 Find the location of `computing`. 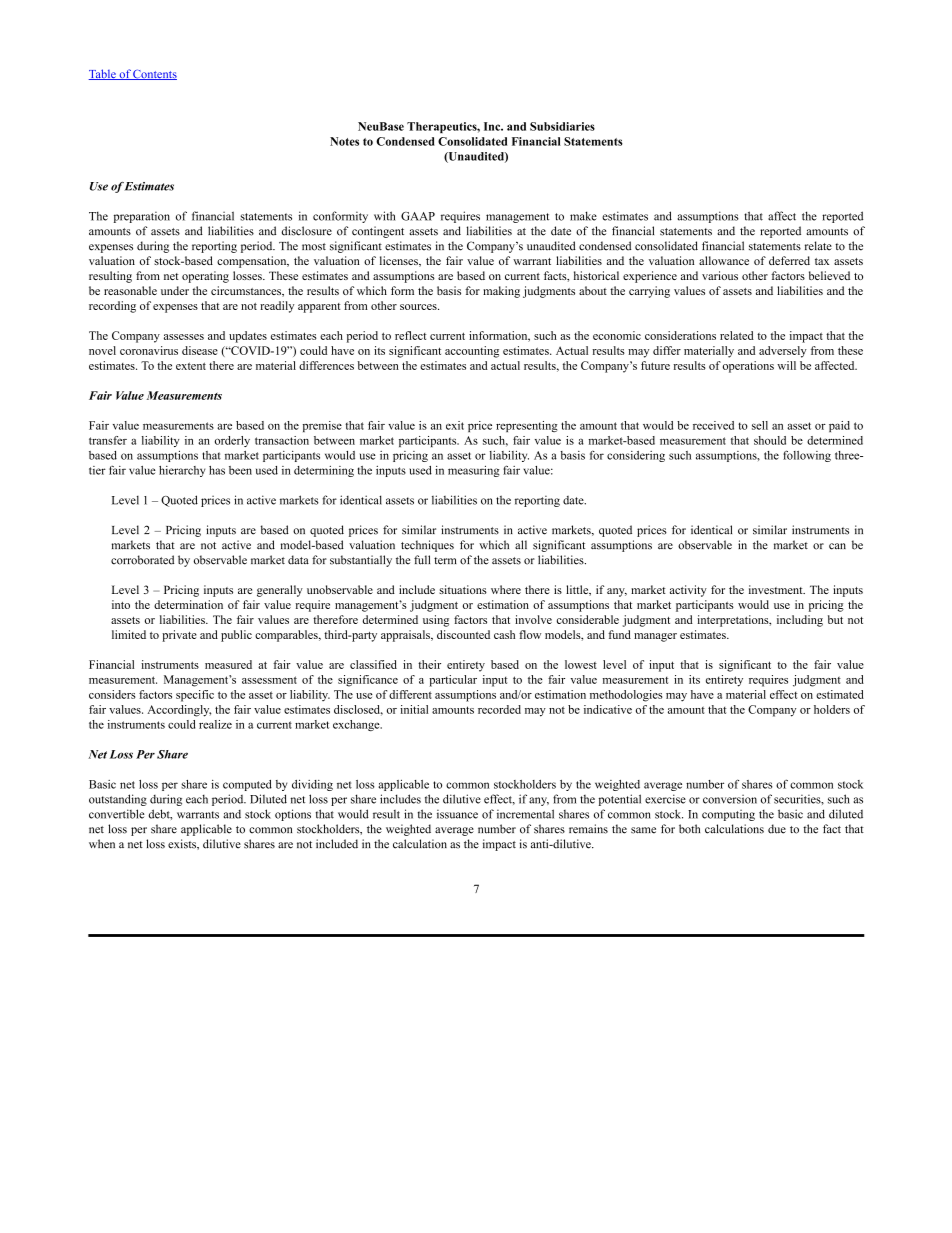

computing is located at coordinates (728, 815).
